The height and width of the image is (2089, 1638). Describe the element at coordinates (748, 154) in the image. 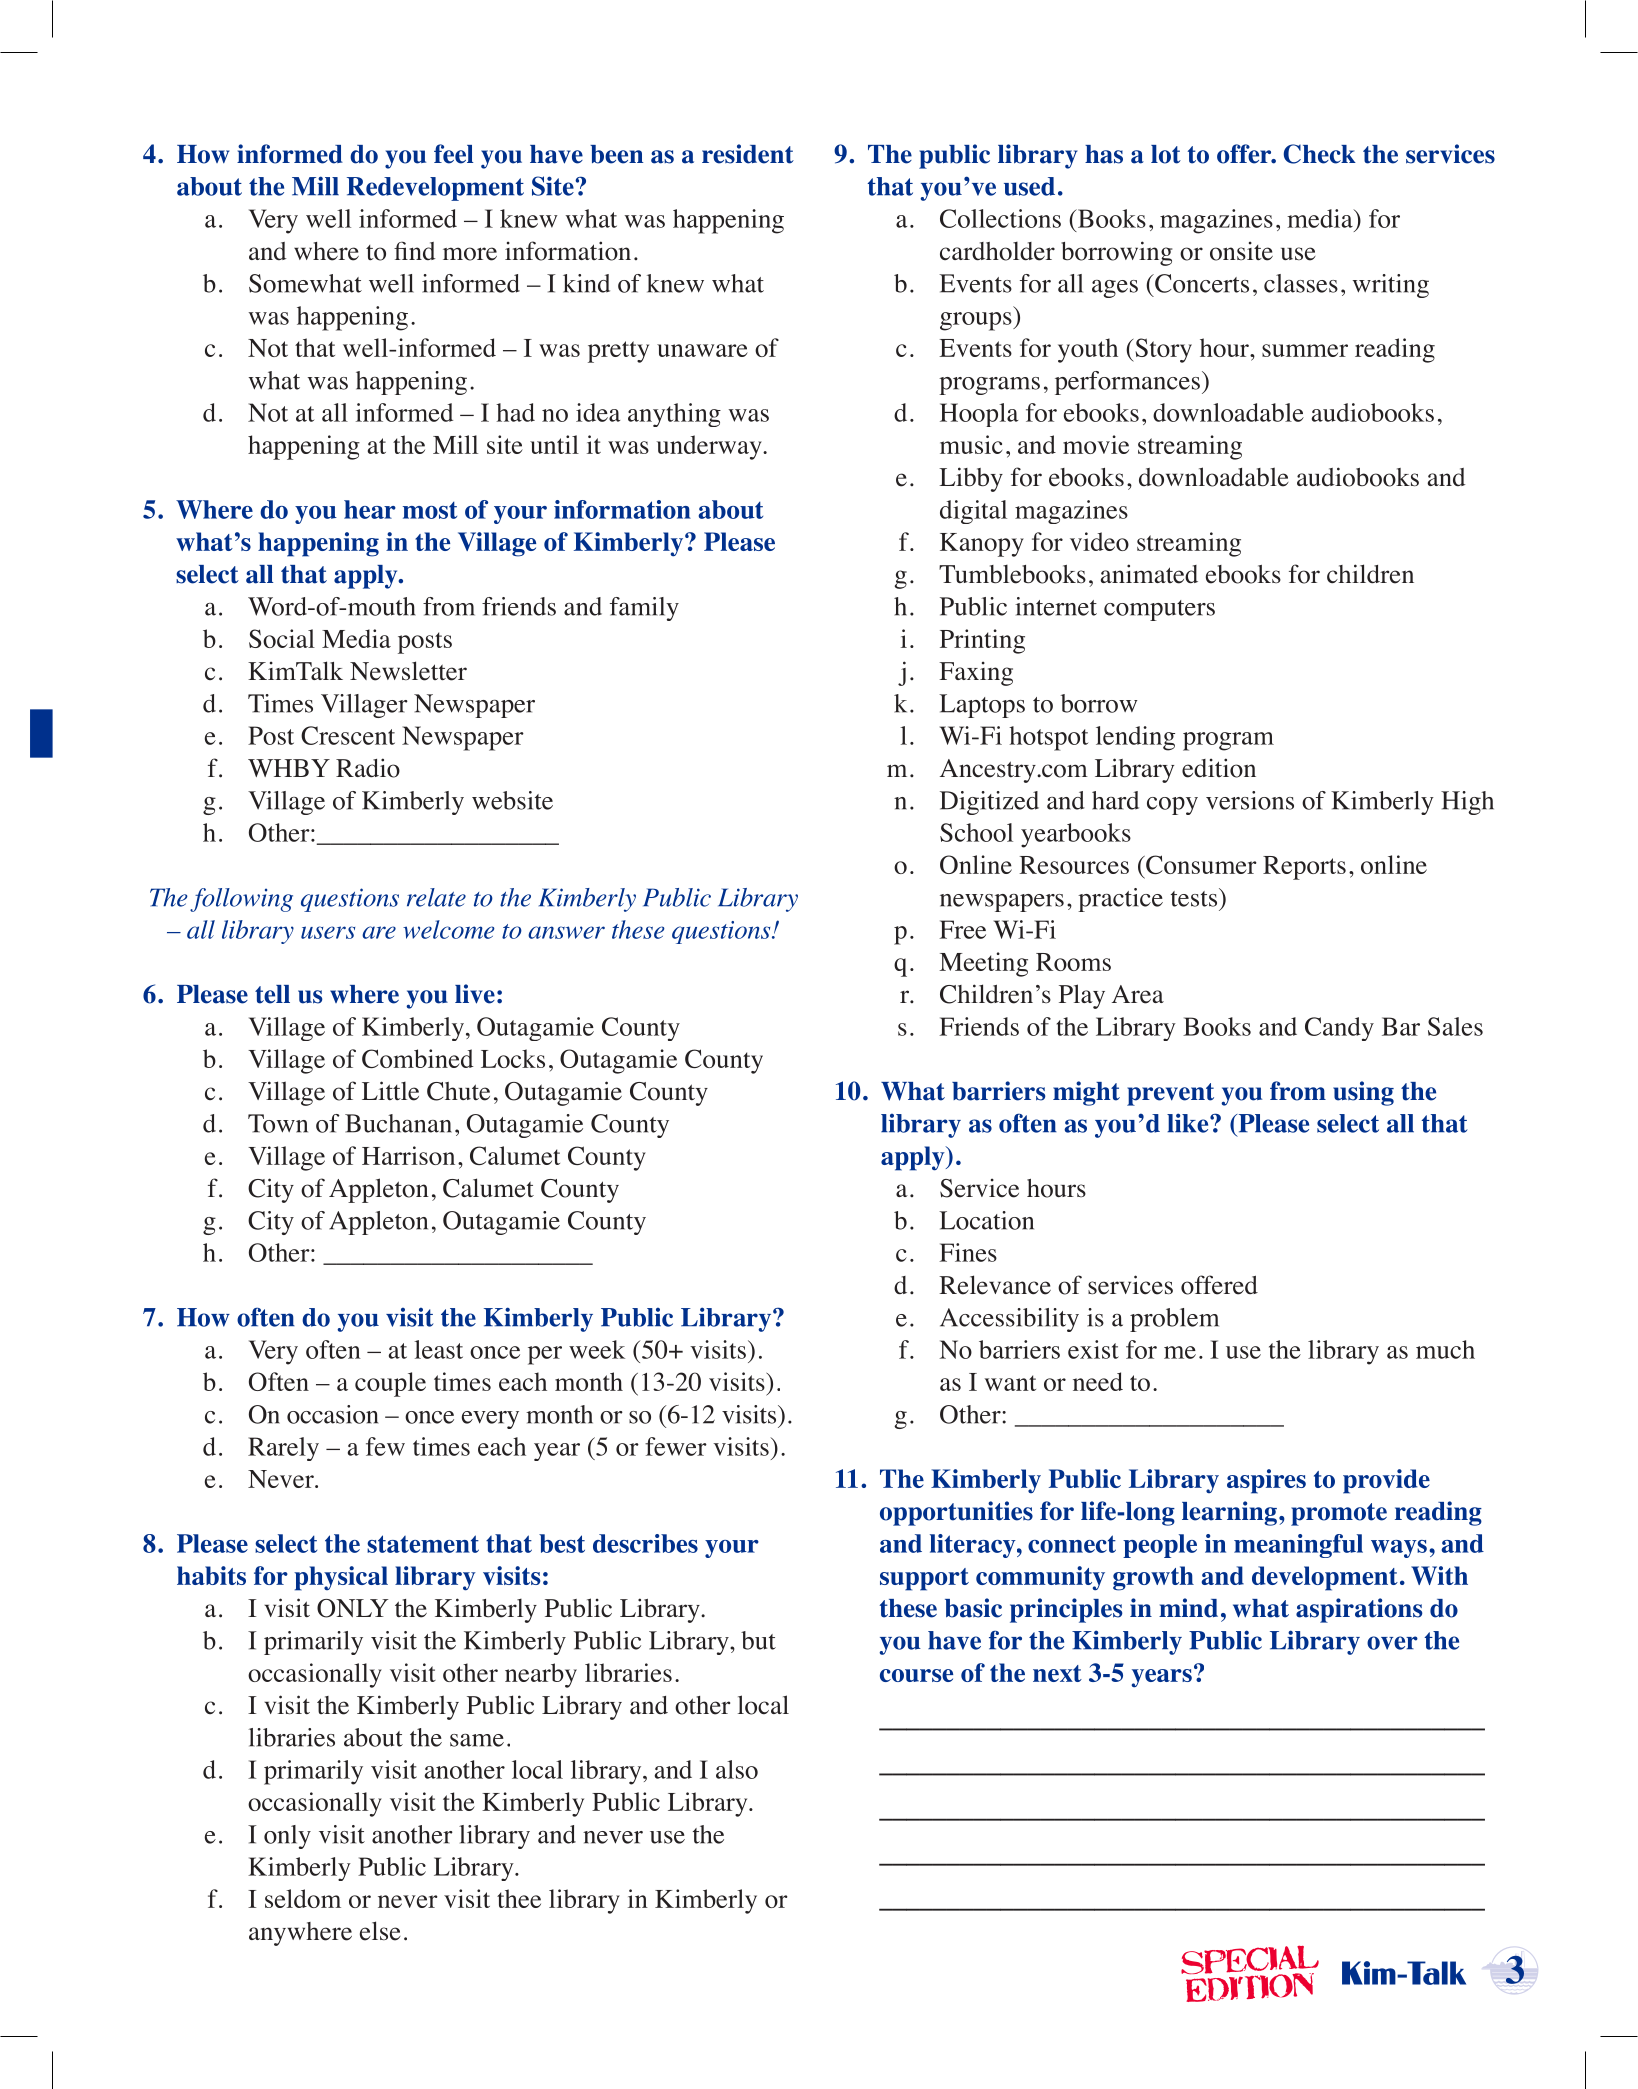

I see `resident` at that location.
